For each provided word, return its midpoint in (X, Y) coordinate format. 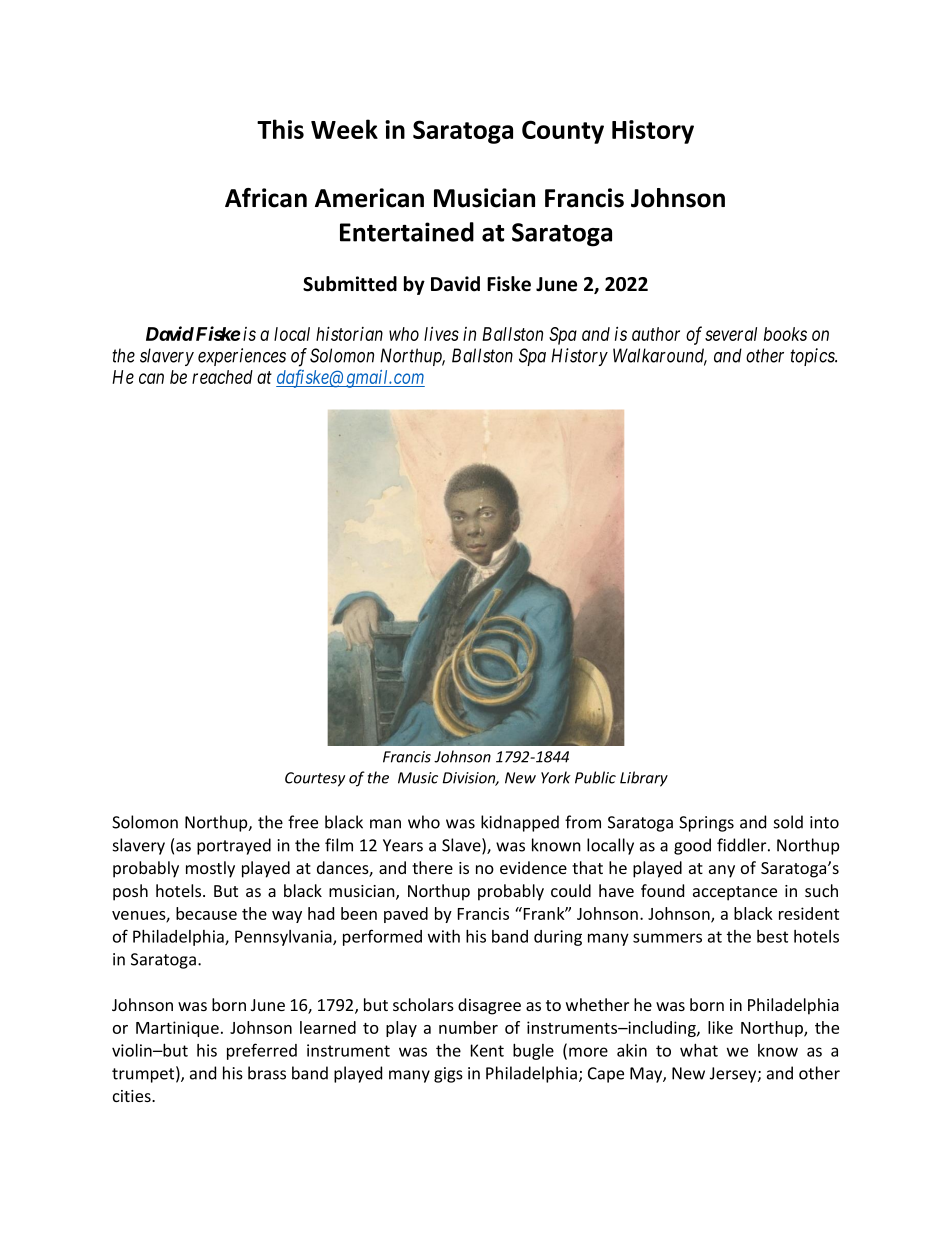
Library (644, 779)
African (266, 198)
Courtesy (315, 779)
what (699, 1050)
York (556, 777)
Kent (487, 1050)
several (731, 334)
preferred (262, 1051)
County (563, 132)
